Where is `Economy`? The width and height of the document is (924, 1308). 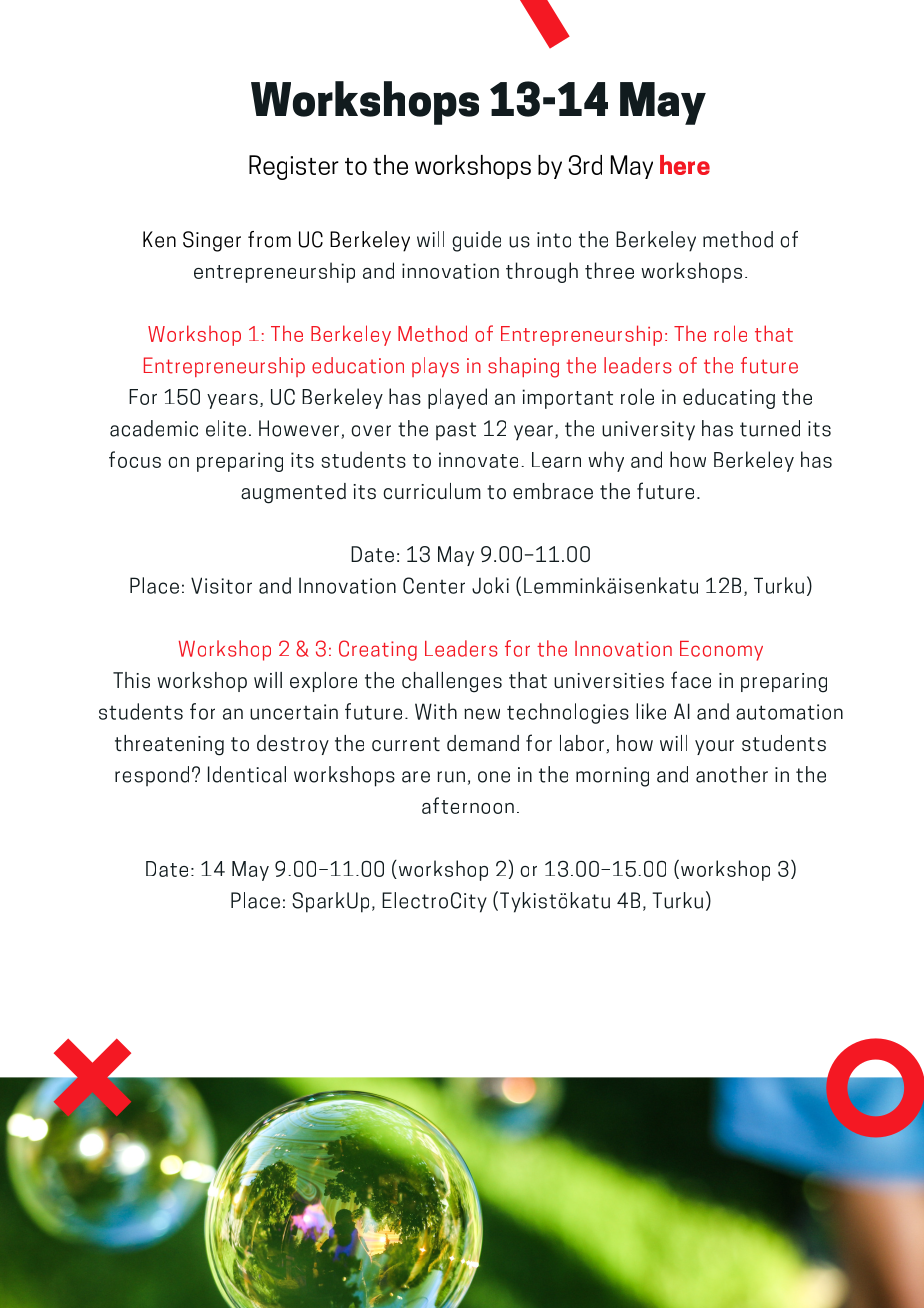
Economy is located at coordinates (721, 651).
